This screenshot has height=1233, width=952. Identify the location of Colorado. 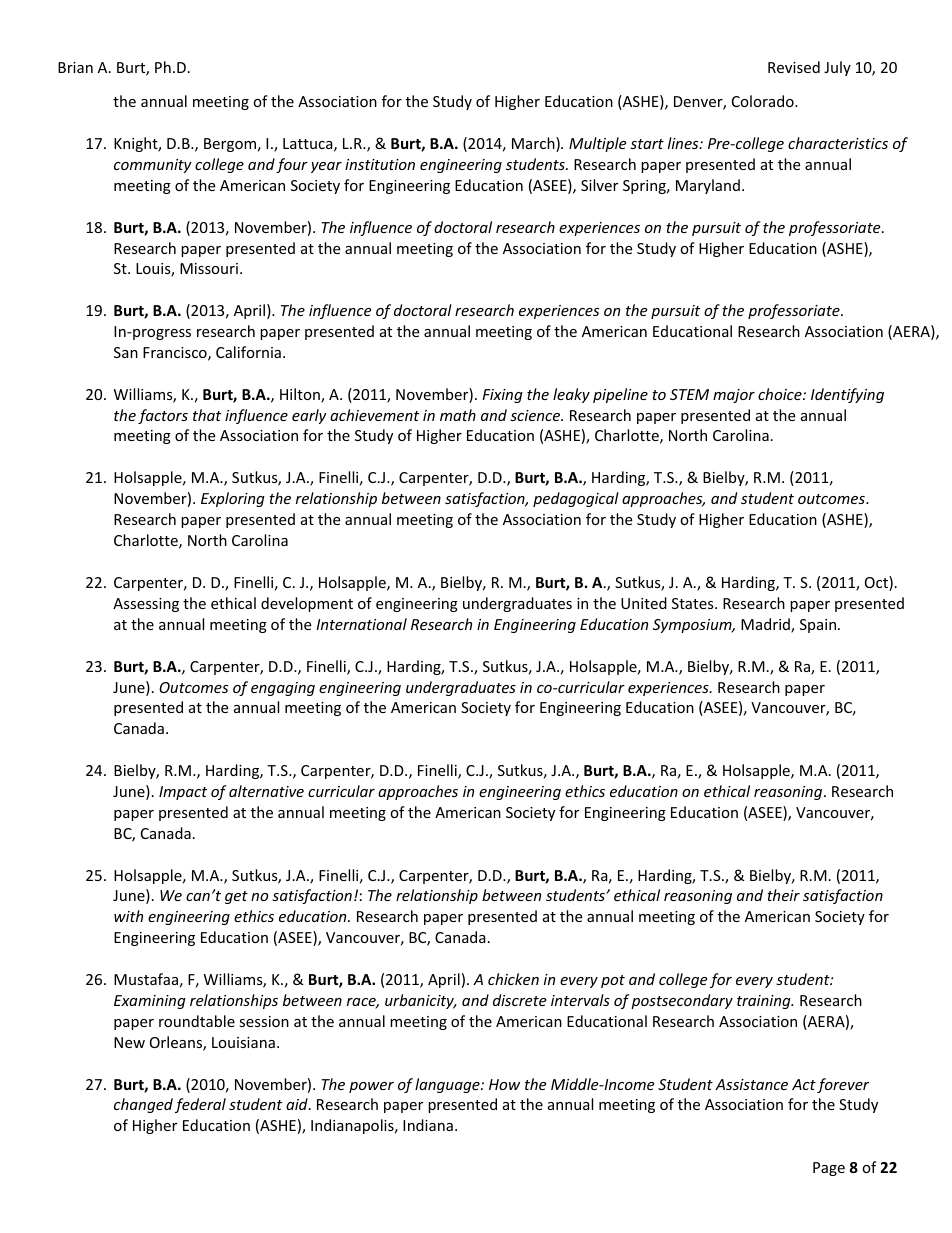
(764, 101).
